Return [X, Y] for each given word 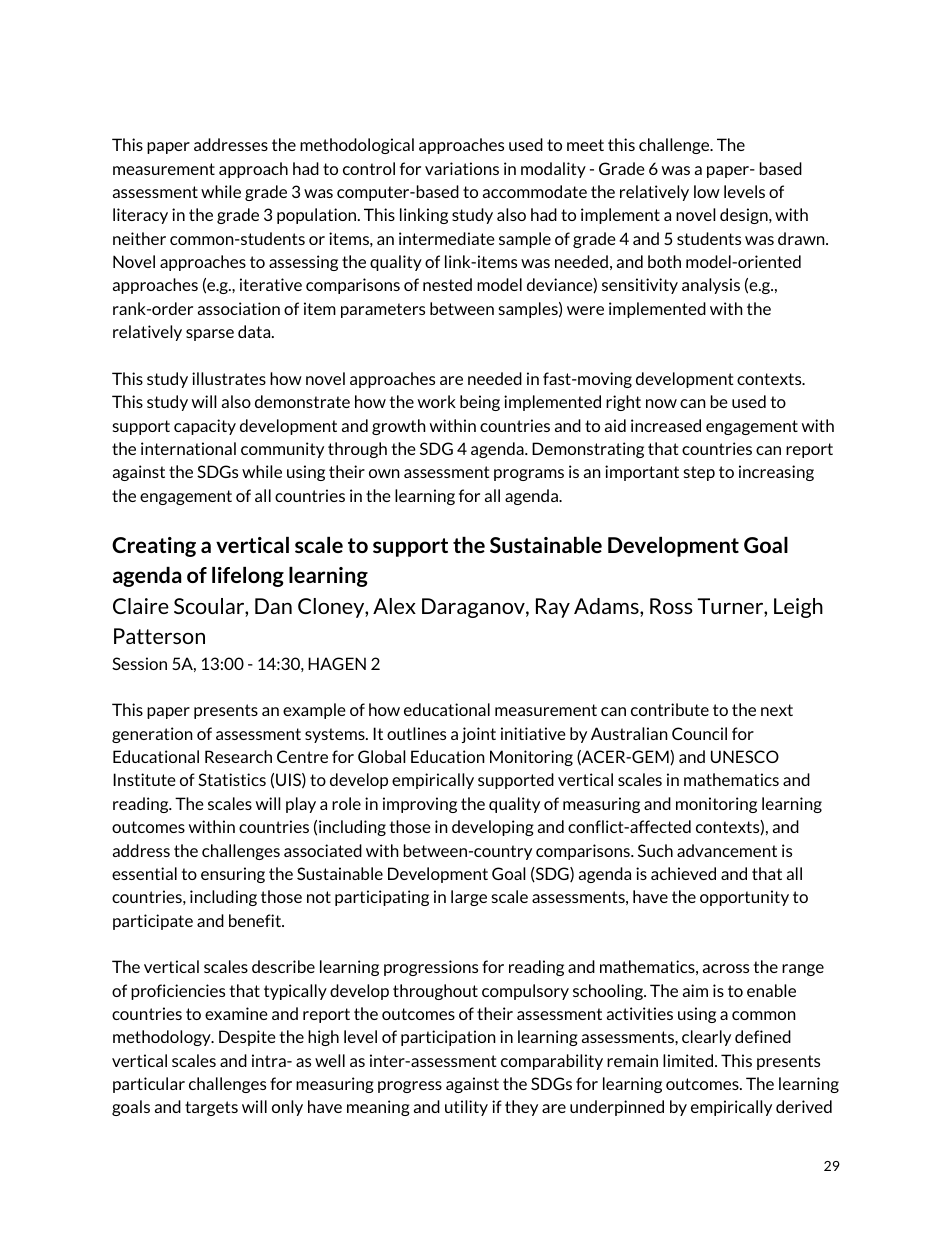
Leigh [798, 608]
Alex [394, 606]
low [707, 191]
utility [466, 1108]
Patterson [159, 636]
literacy [140, 216]
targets [211, 1108]
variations [462, 168]
